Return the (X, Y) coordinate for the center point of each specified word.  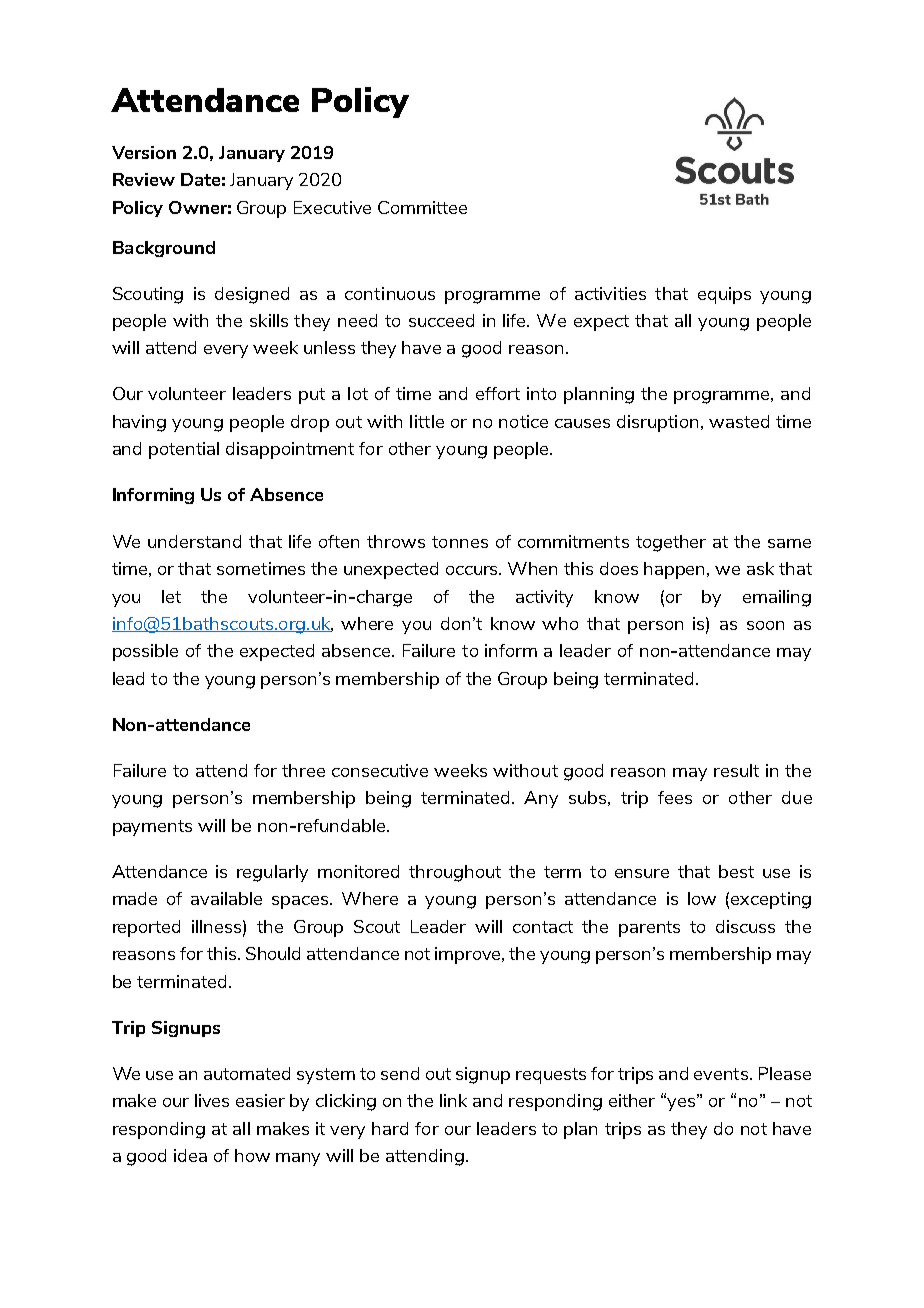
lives (212, 1100)
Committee (422, 207)
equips (724, 295)
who (560, 623)
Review (144, 179)
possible (145, 652)
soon (765, 625)
